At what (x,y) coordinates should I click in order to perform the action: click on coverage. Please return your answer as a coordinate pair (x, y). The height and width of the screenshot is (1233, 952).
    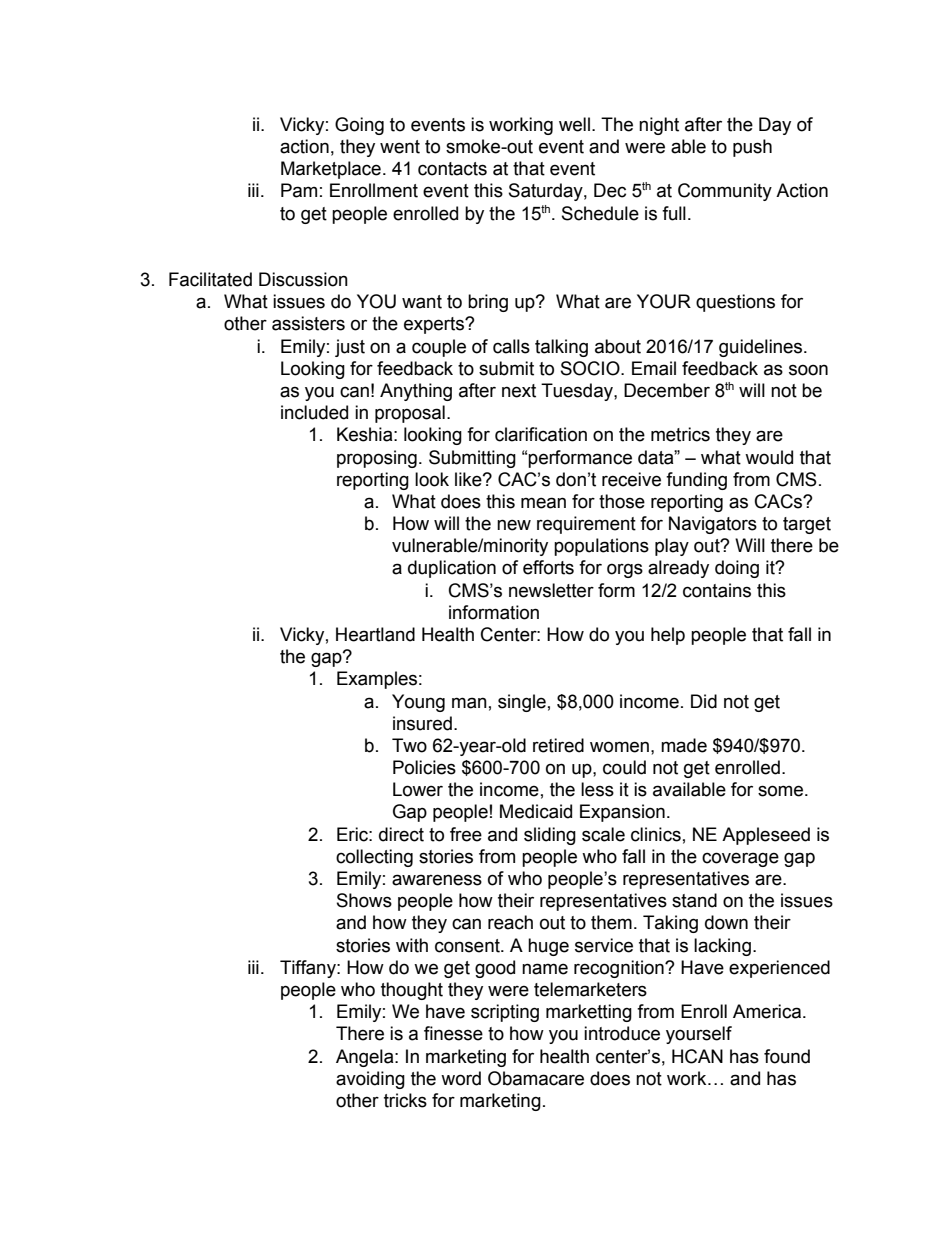
    Looking at the image, I should click on (740, 859).
